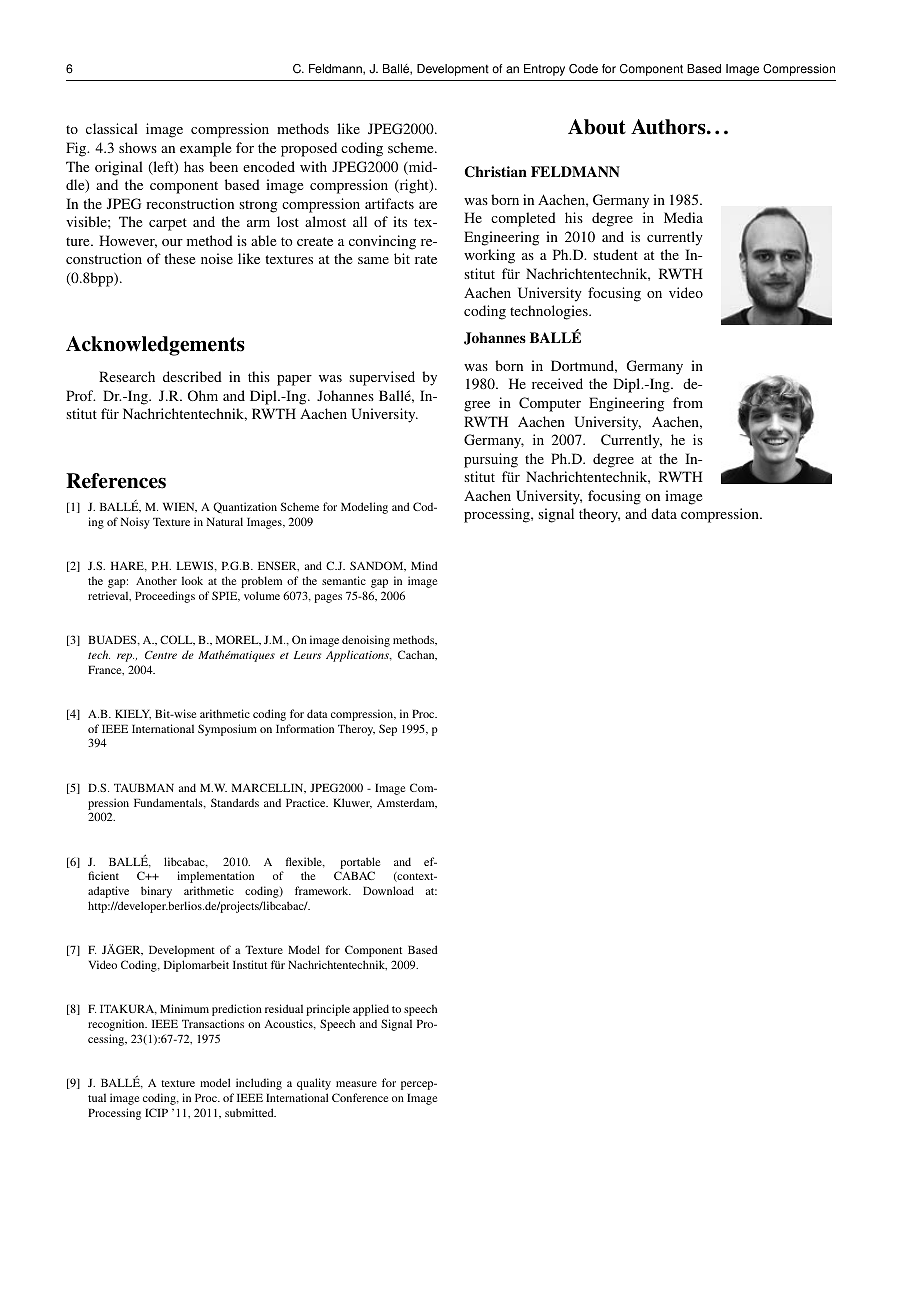 This page has height=1308, width=924. I want to click on semantic, so click(344, 580).
